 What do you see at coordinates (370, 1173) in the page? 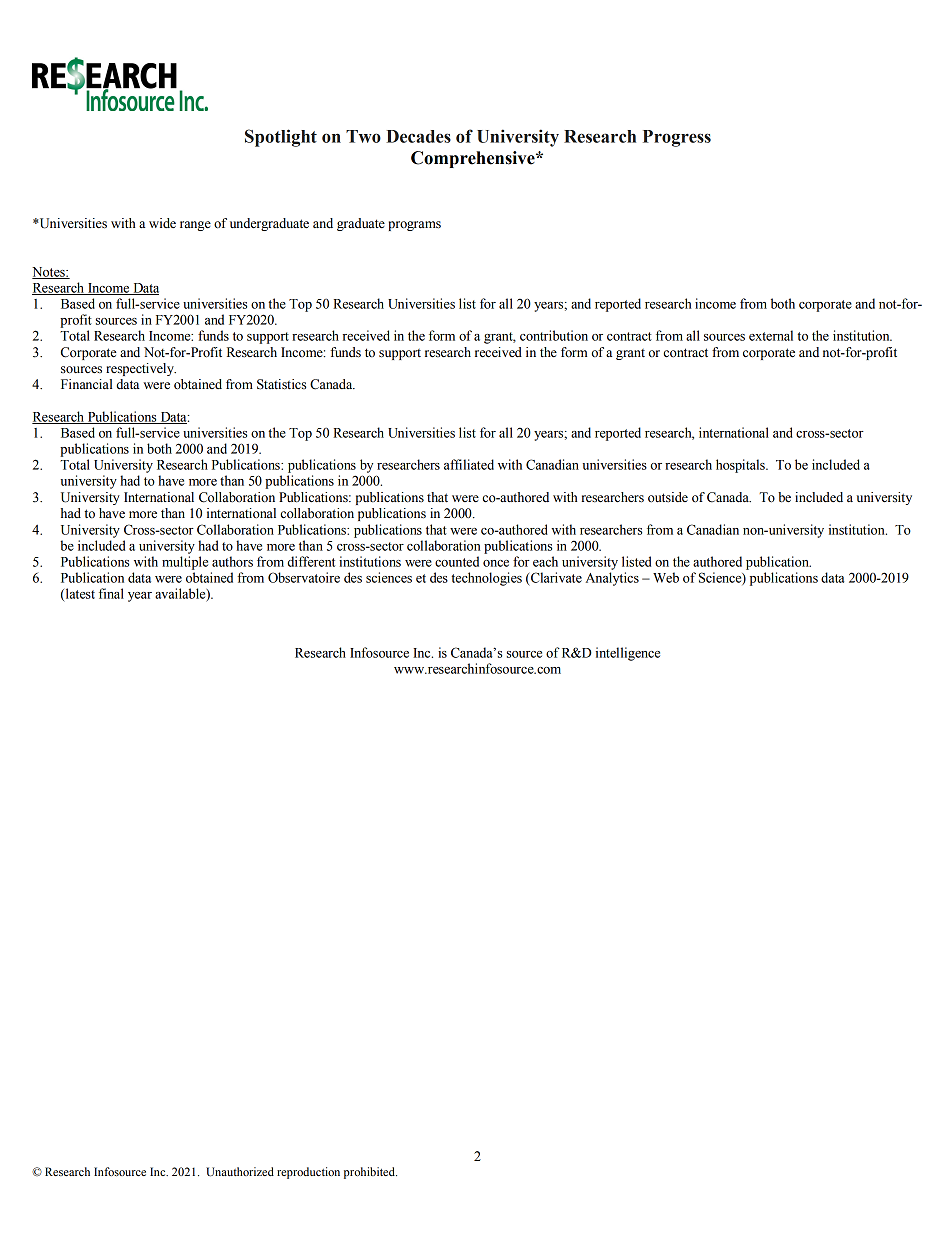
I see `prohibited` at bounding box center [370, 1173].
